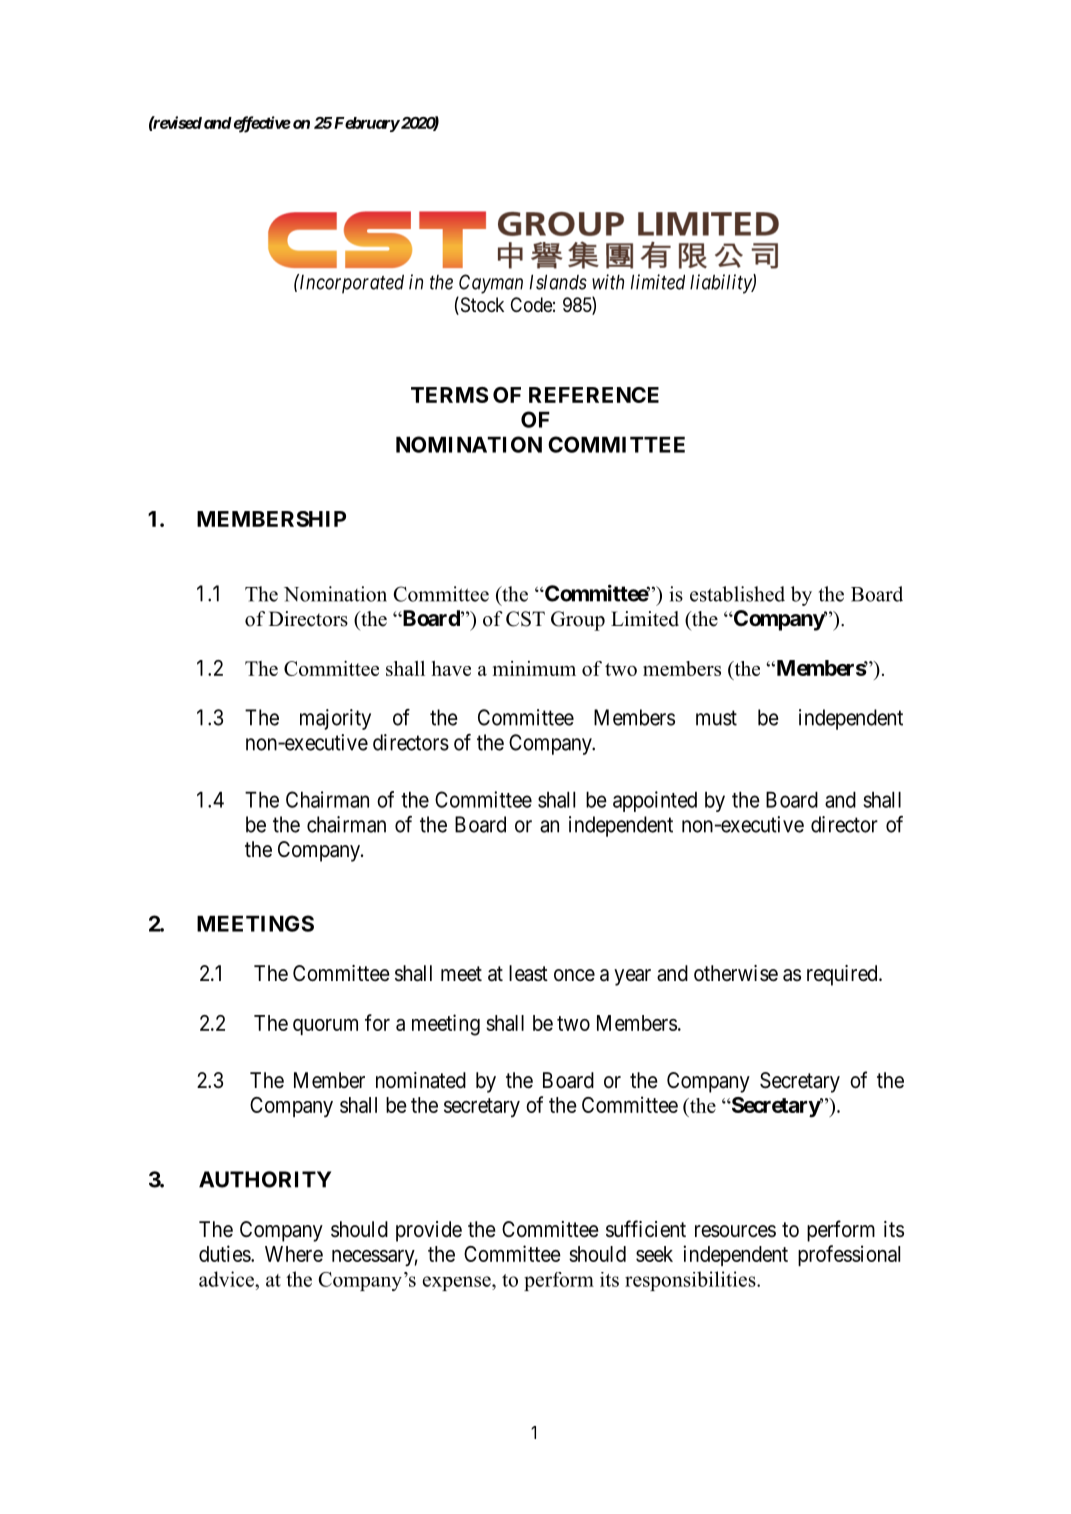 The width and height of the screenshot is (1071, 1514). What do you see at coordinates (558, 282) in the screenshot?
I see `Islands` at bounding box center [558, 282].
